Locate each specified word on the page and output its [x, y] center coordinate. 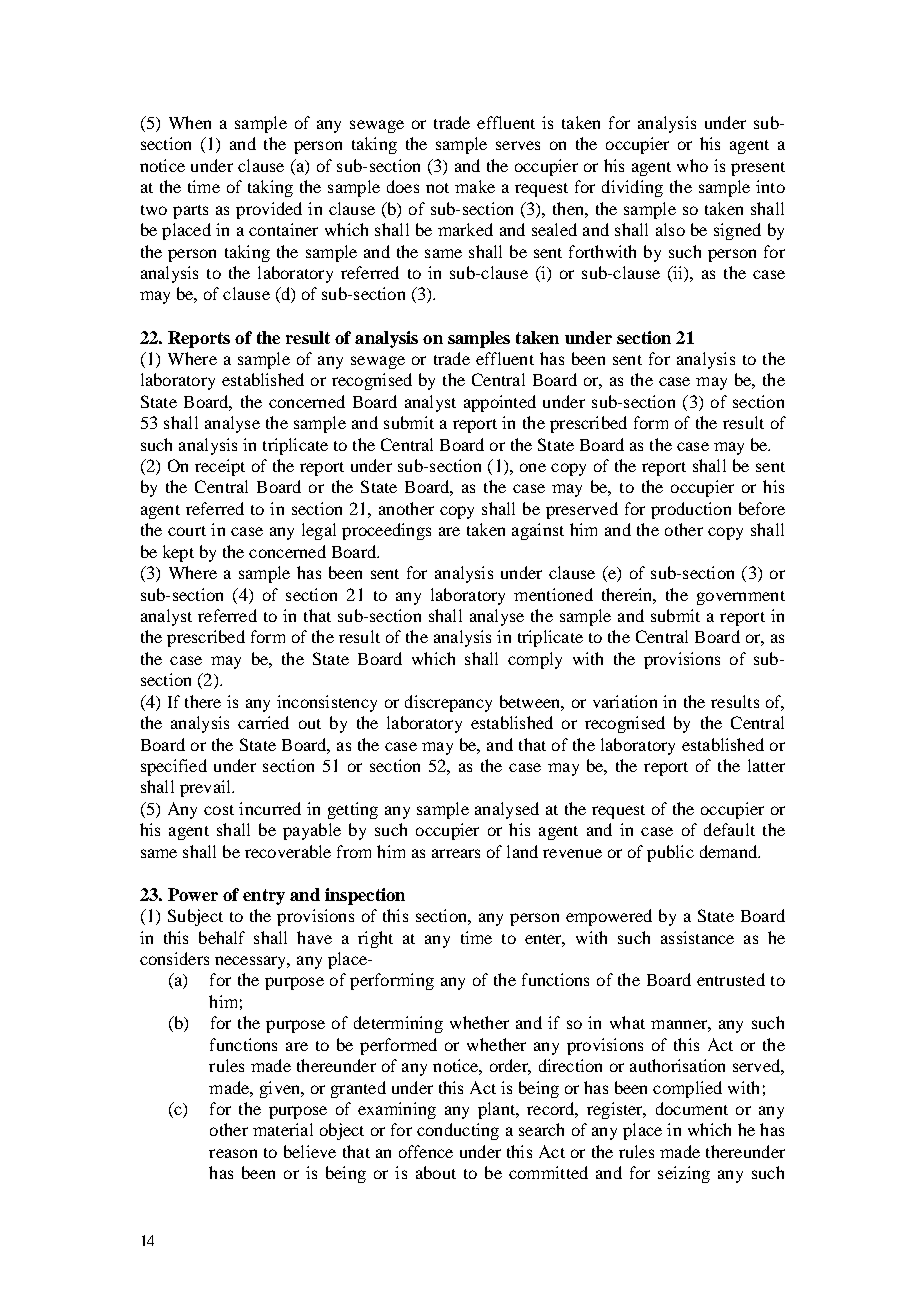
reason [233, 1153]
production [691, 510]
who [692, 165]
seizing [684, 1174]
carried [263, 722]
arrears [456, 853]
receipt [220, 467]
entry [264, 897]
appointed [500, 403]
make [475, 186]
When [190, 122]
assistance [697, 937]
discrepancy [448, 703]
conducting [458, 1131]
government [741, 598]
